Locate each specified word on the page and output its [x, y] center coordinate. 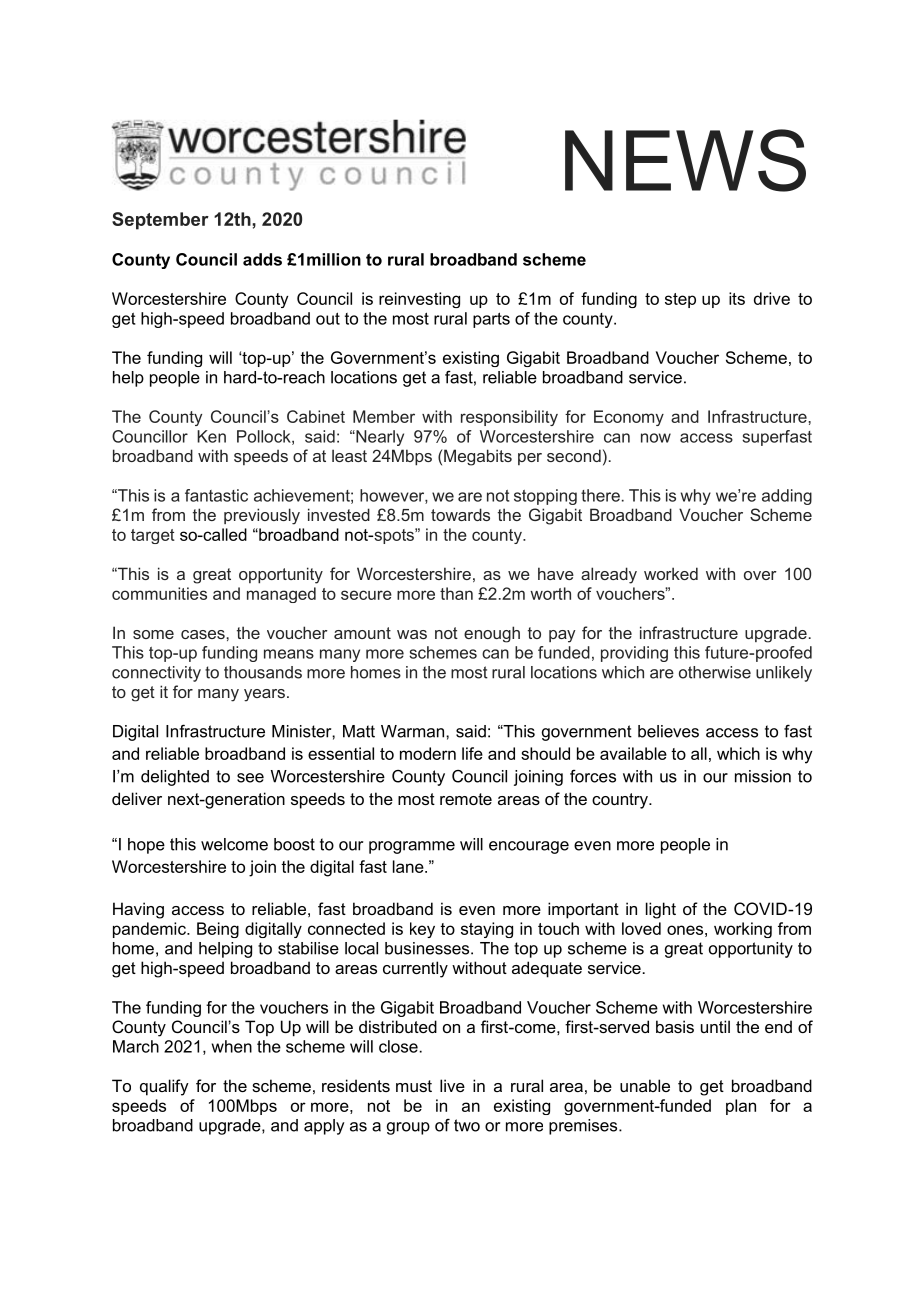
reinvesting [419, 300]
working [743, 930]
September [160, 221]
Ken [211, 436]
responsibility [509, 418]
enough [492, 634]
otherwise [715, 672]
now [656, 438]
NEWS [685, 160]
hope [146, 846]
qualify [164, 1087]
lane [409, 866]
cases [204, 634]
